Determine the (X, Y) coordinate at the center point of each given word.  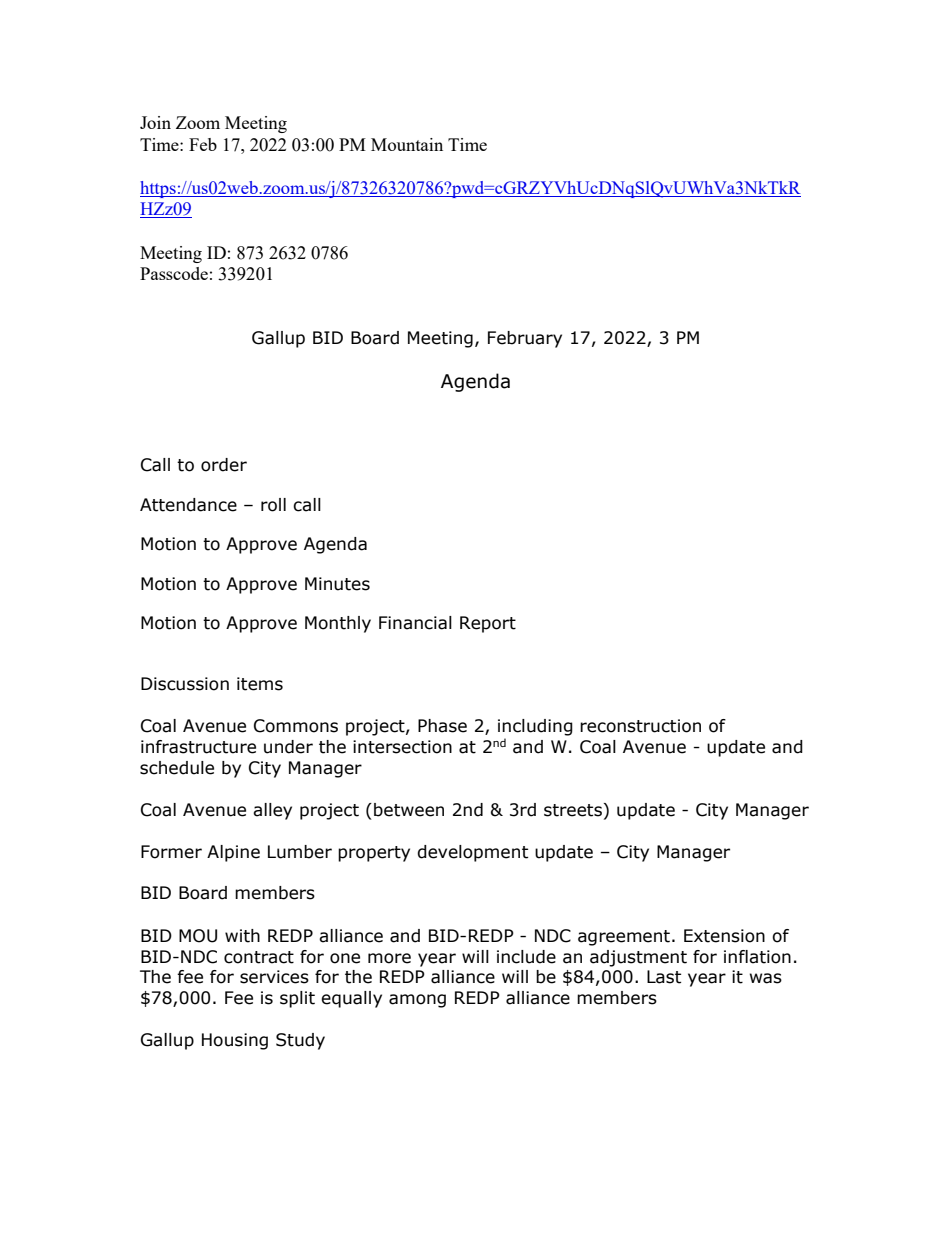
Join (155, 122)
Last (664, 977)
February (525, 339)
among (417, 1001)
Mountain (407, 144)
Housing (235, 1041)
